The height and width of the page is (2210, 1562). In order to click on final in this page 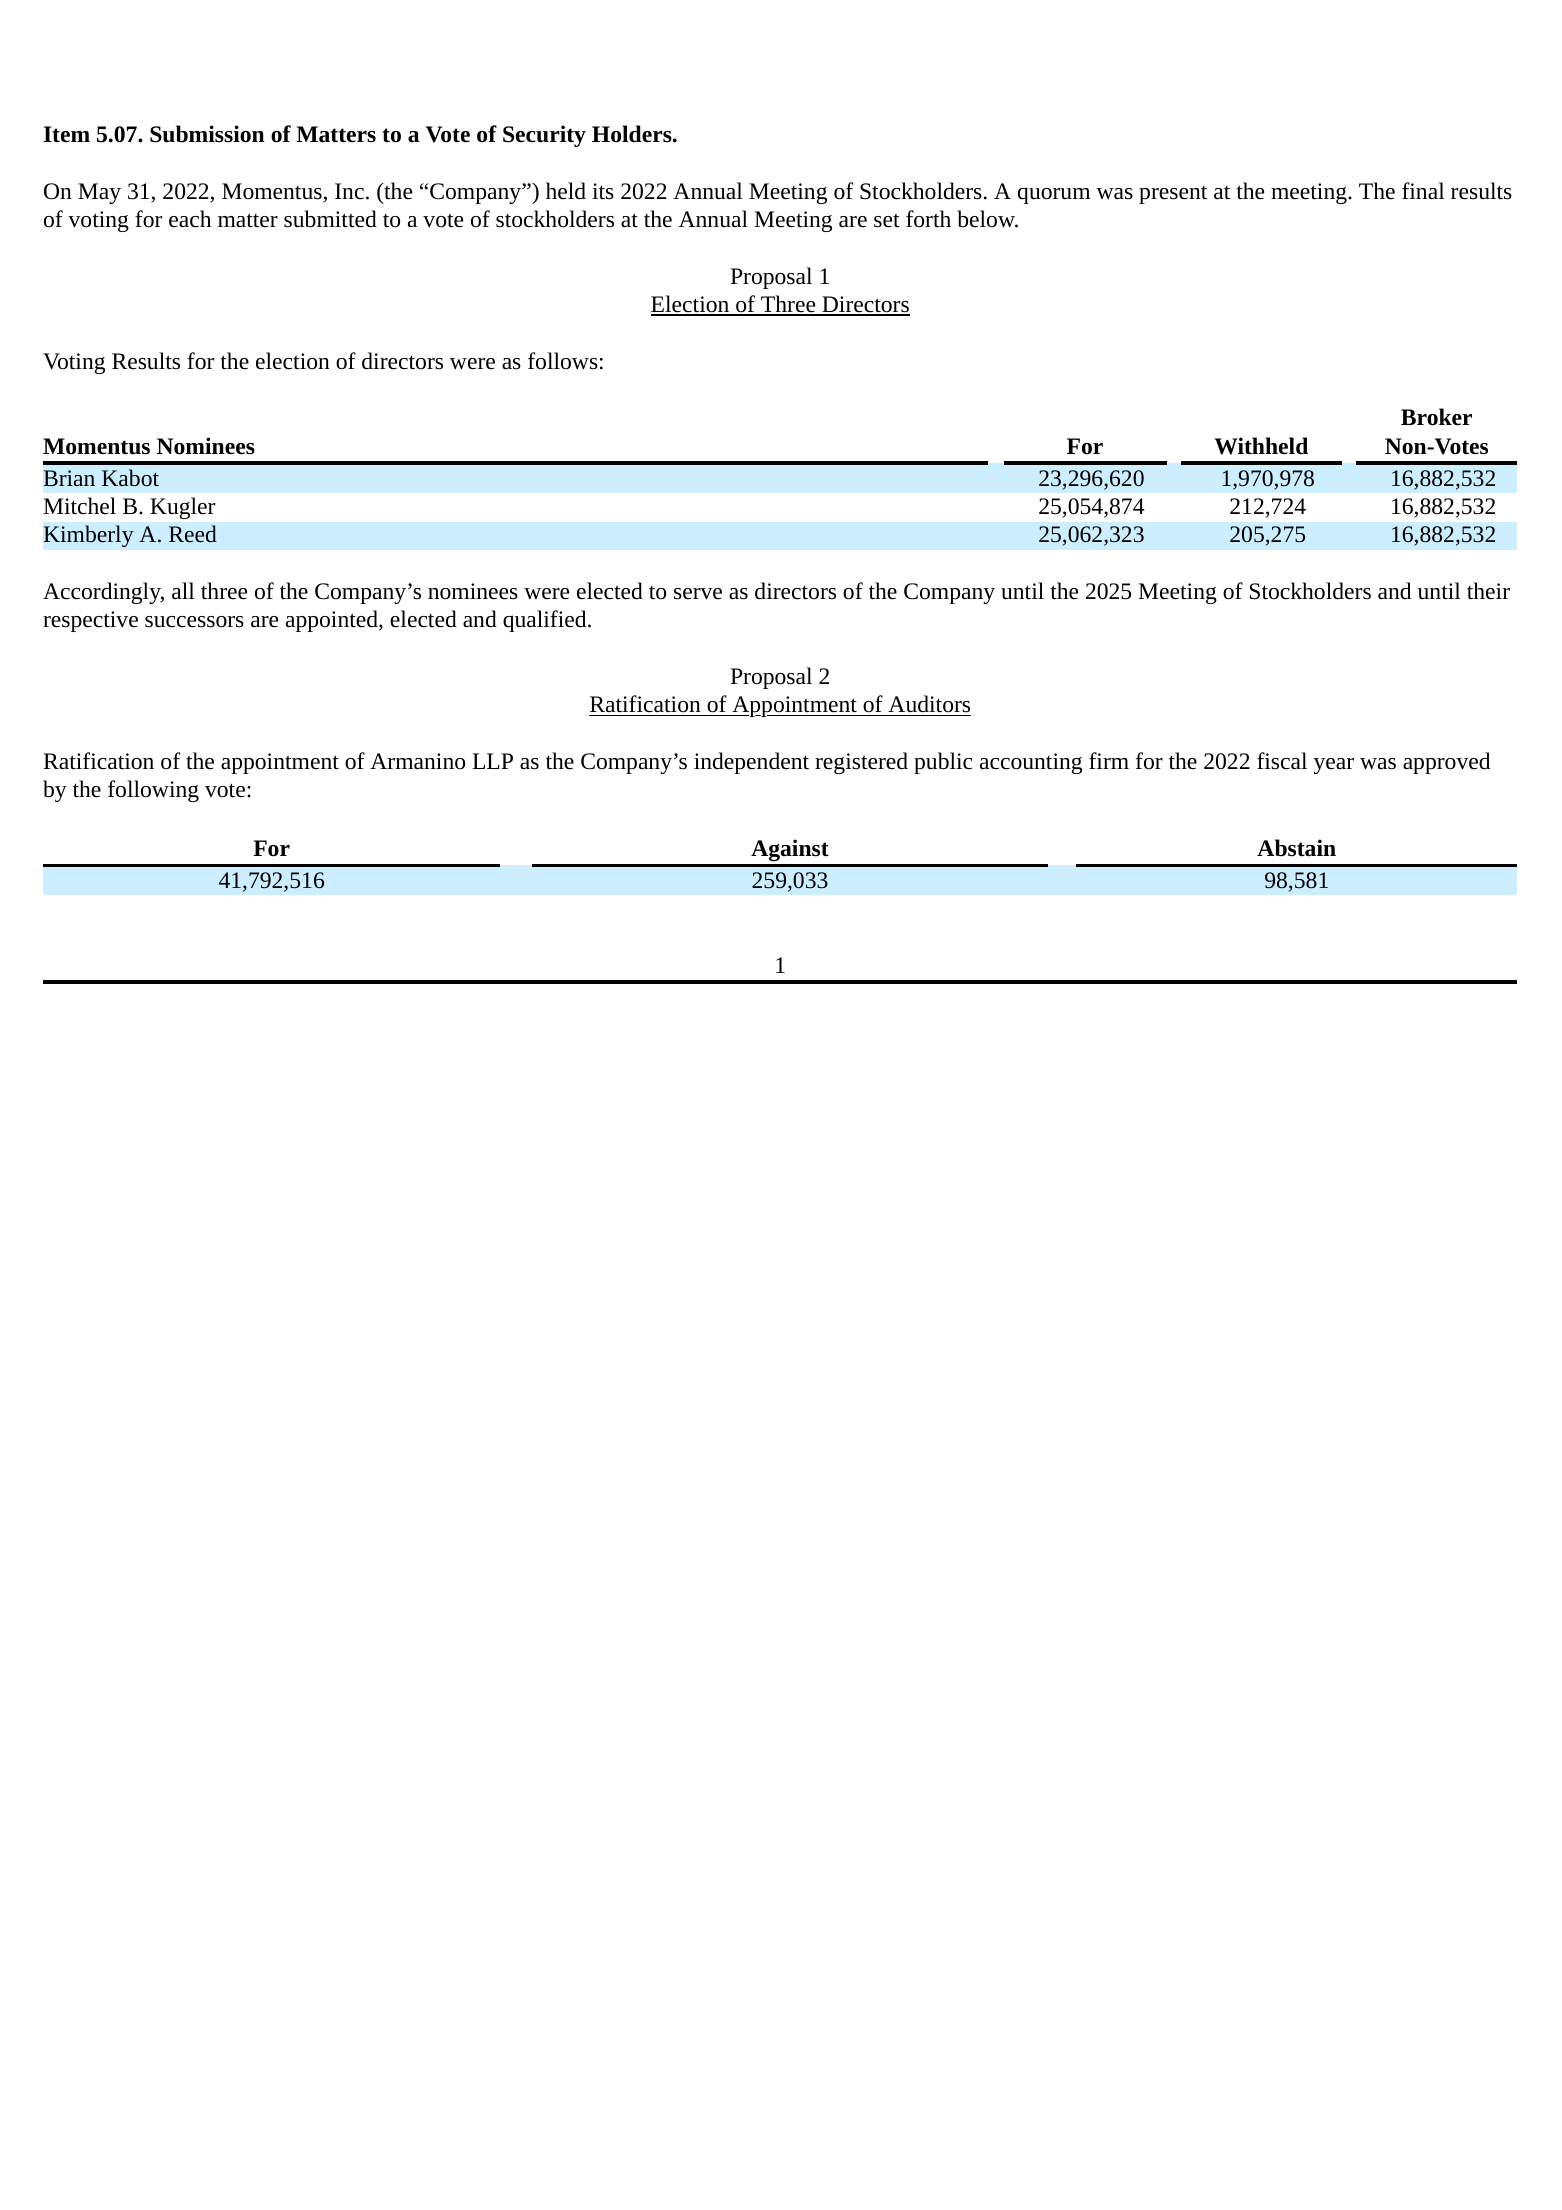, I will do `click(1423, 191)`.
